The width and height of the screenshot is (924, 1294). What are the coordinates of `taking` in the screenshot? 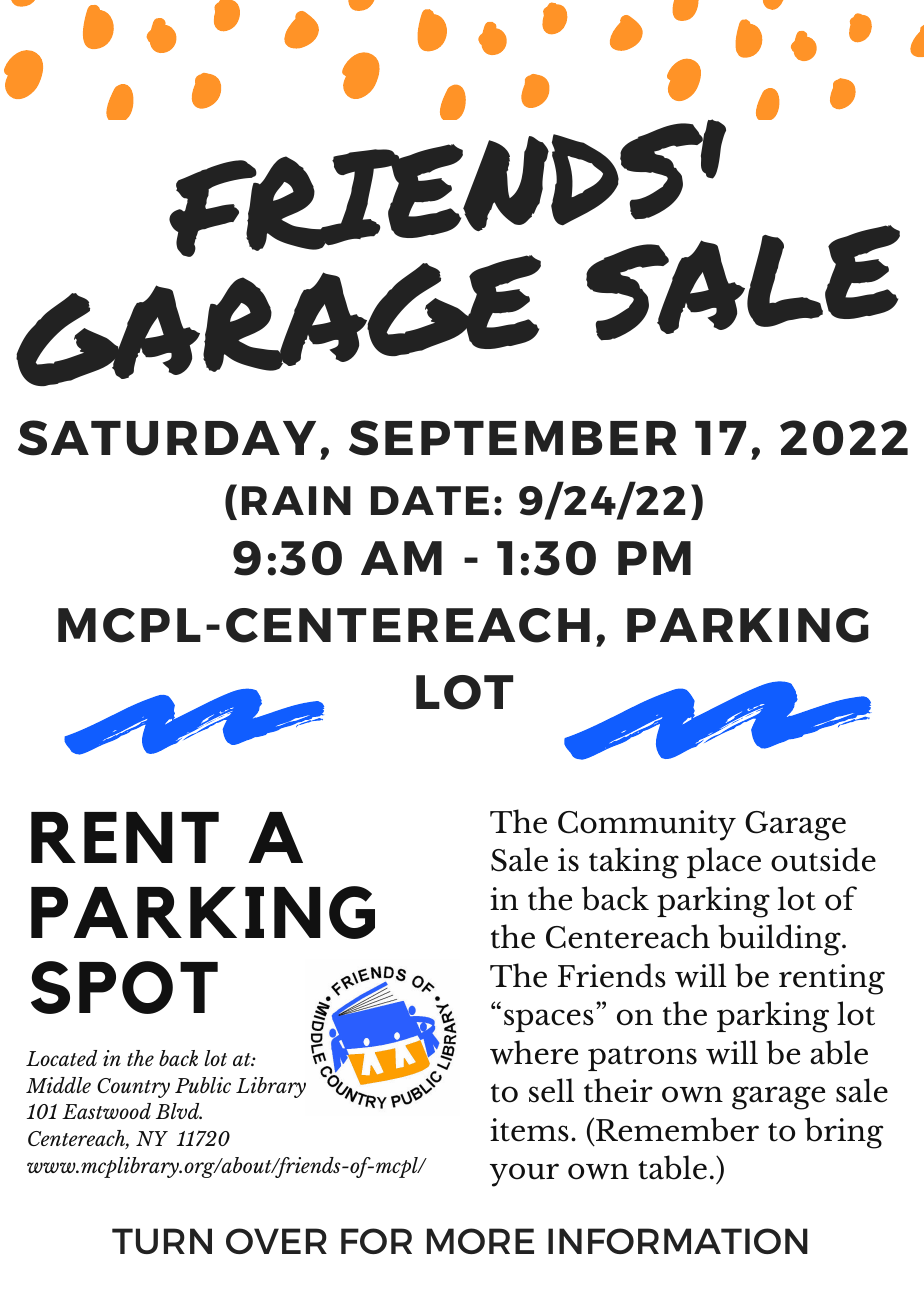 It's located at (634, 863).
